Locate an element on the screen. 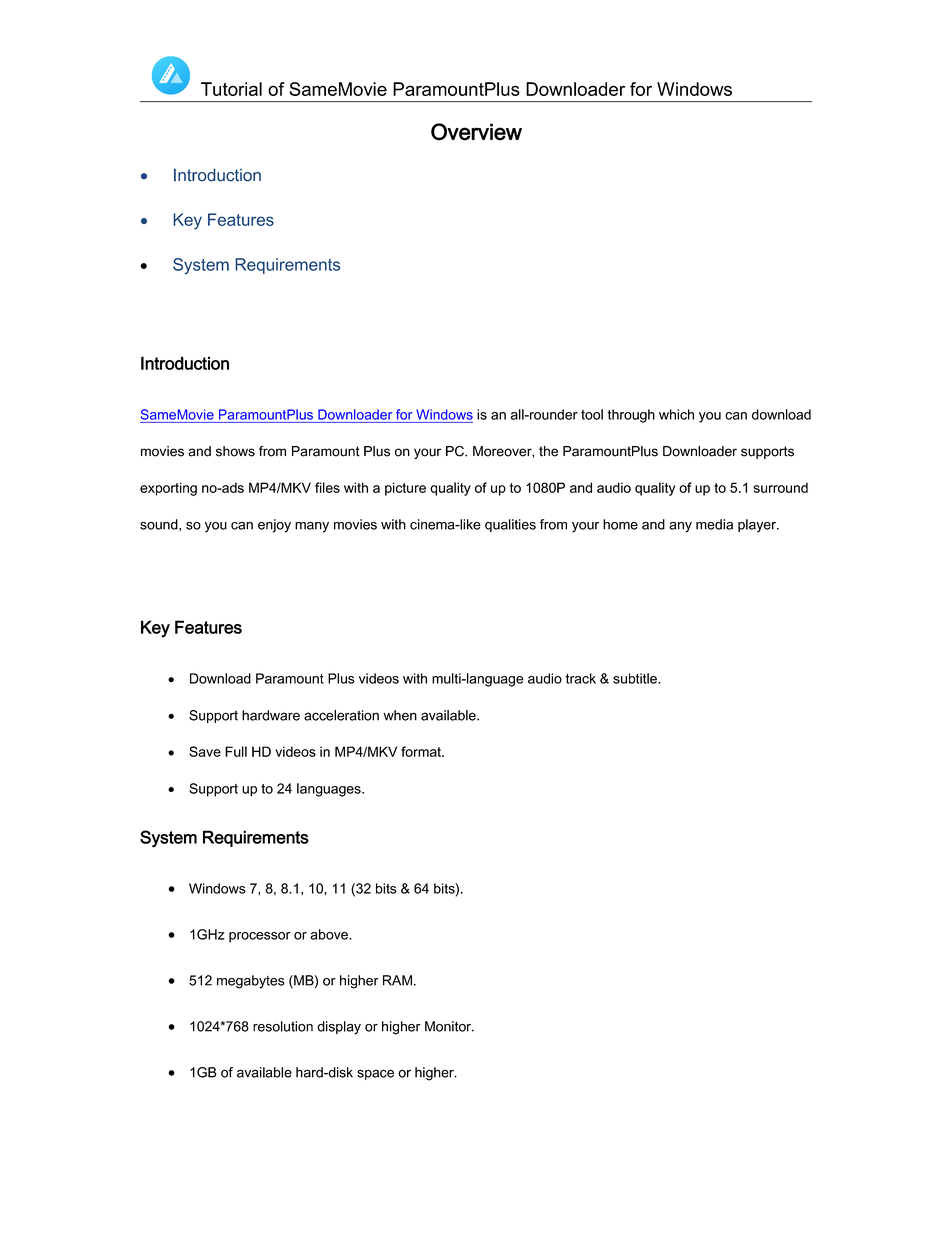 The width and height of the screenshot is (952, 1233). Tutorial is located at coordinates (231, 89).
